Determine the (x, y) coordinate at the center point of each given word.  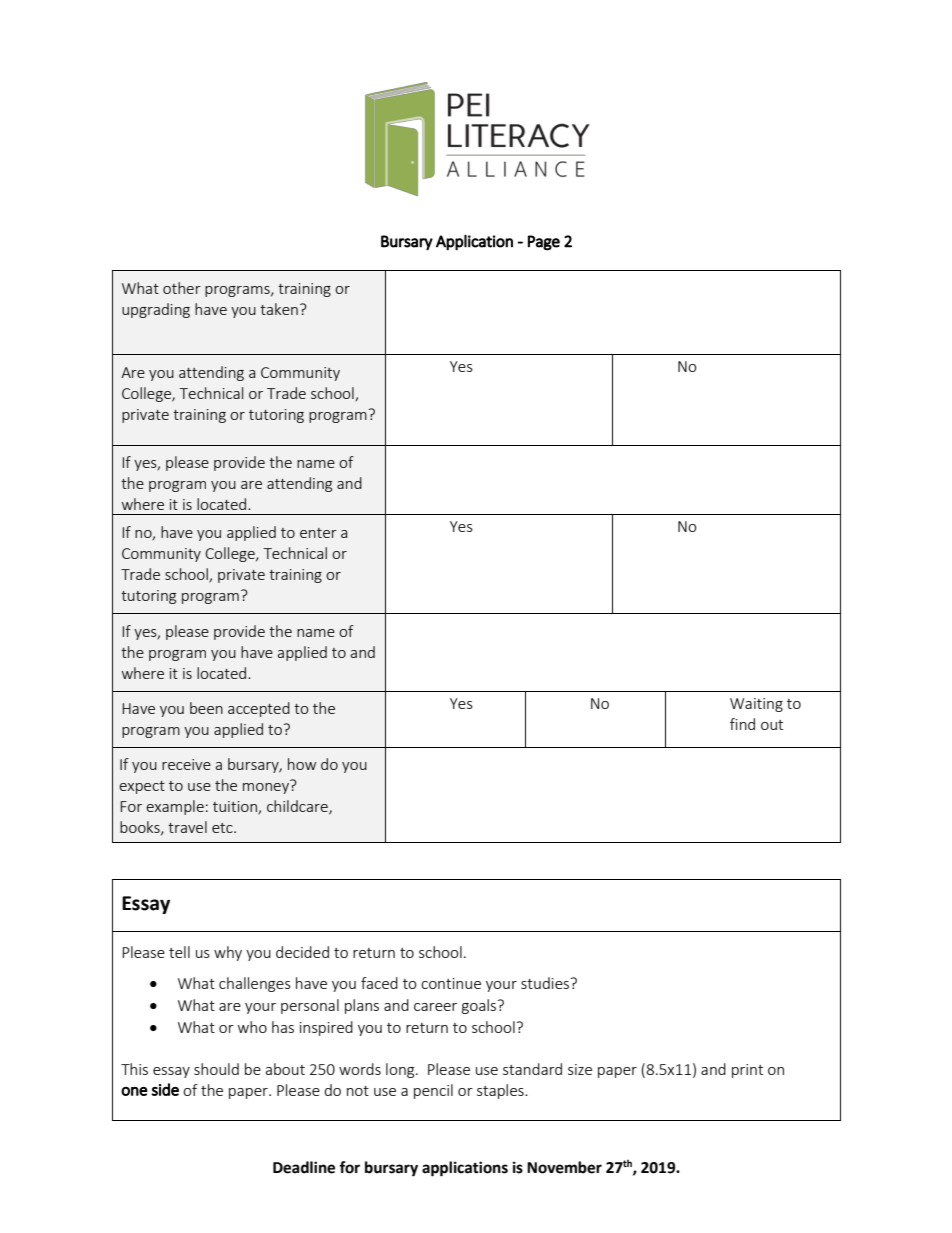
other (182, 288)
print (747, 1071)
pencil (433, 1091)
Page (544, 243)
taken (279, 309)
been (206, 708)
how (302, 764)
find (742, 724)
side (165, 1089)
